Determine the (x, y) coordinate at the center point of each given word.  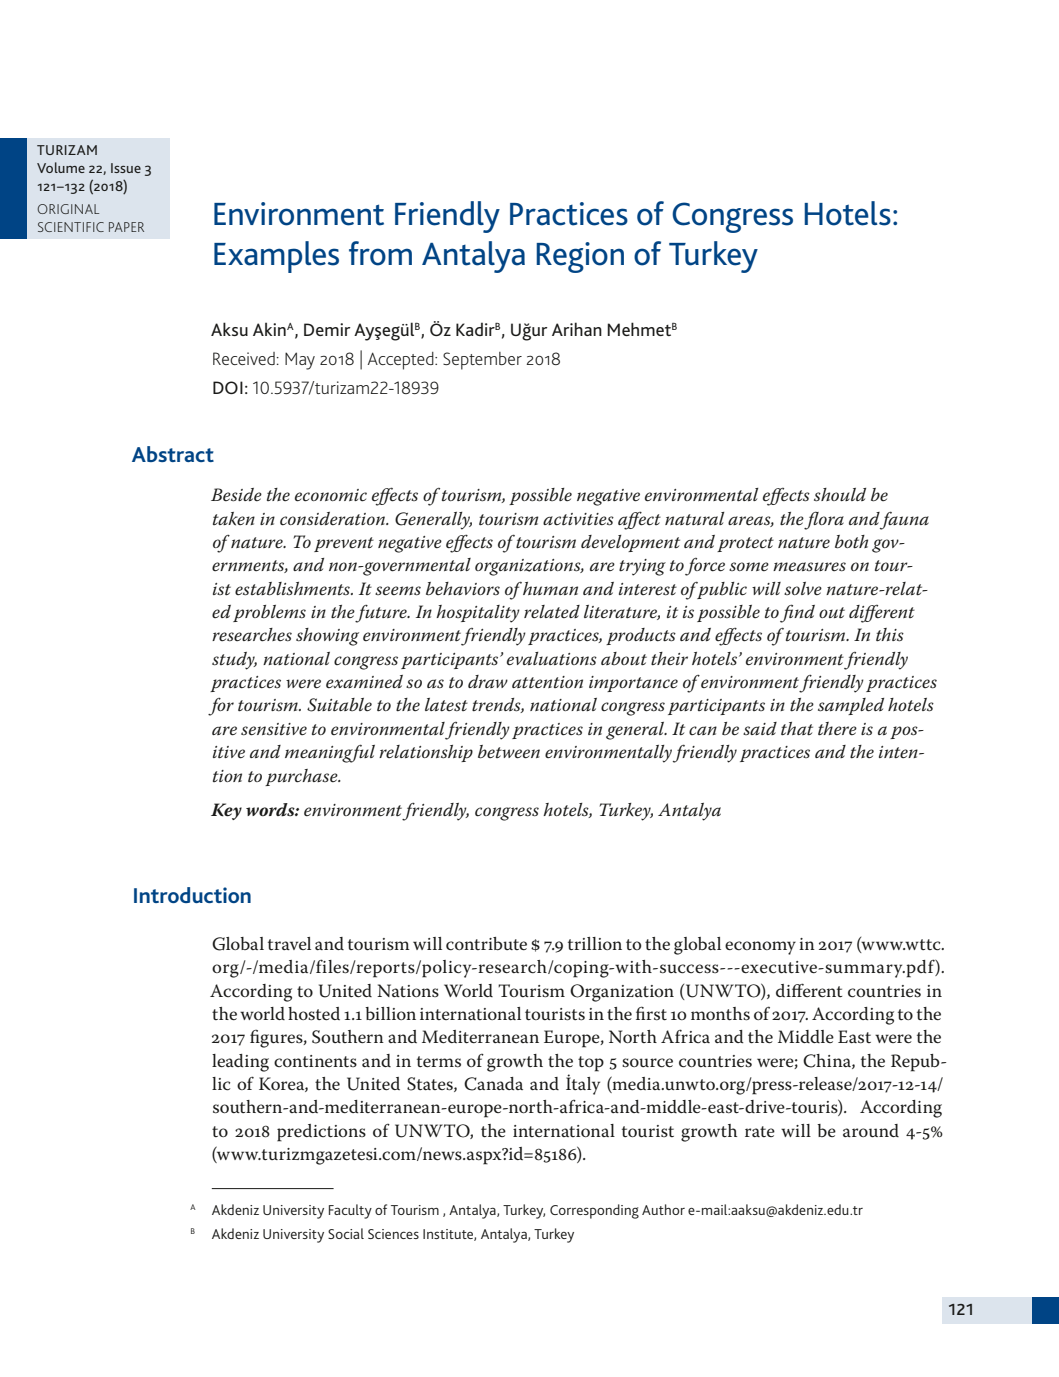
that (797, 729)
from (380, 253)
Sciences (393, 1234)
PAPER (126, 227)
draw (488, 681)
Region (580, 257)
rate (760, 1131)
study (234, 661)
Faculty (350, 1211)
